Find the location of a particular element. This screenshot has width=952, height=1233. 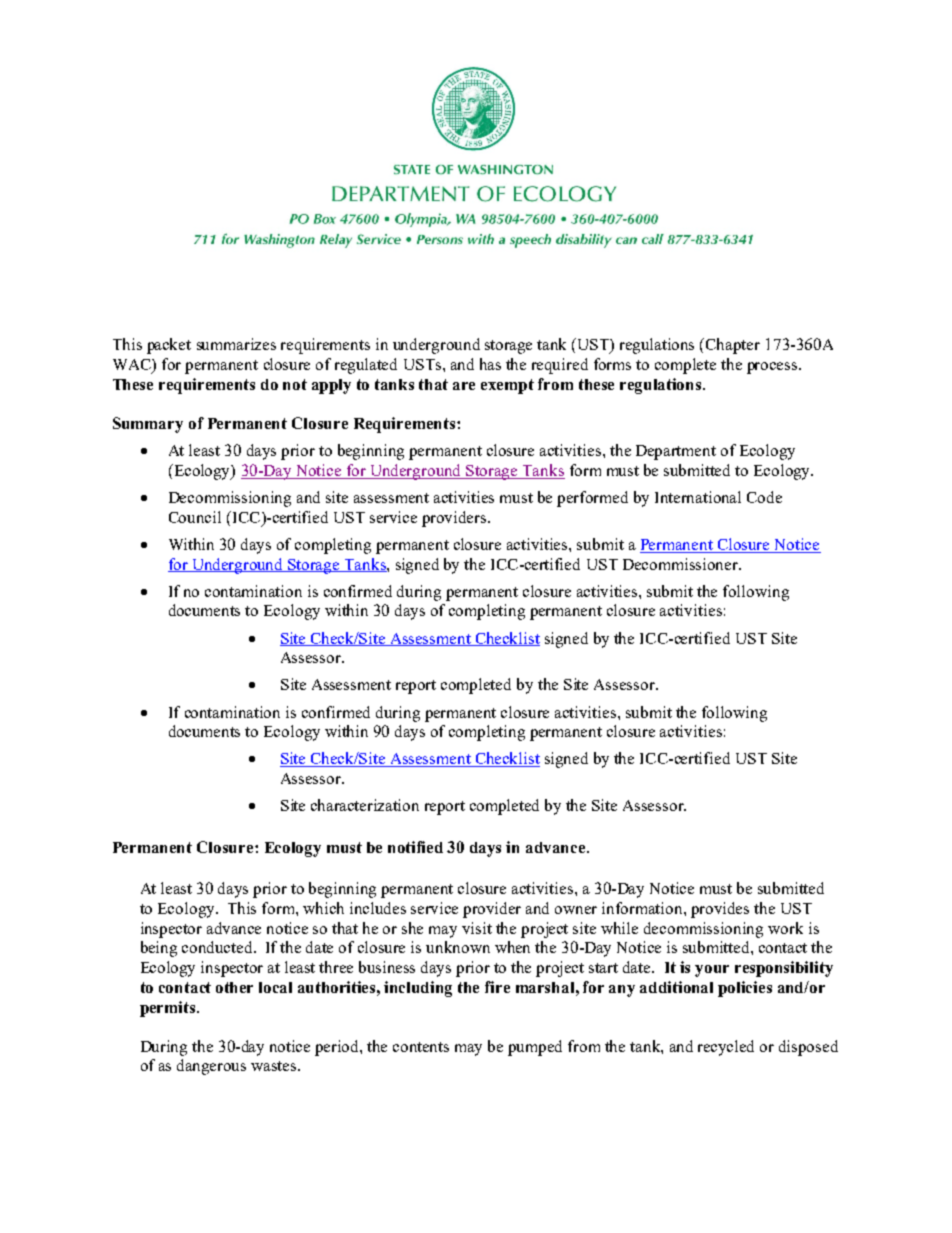

pumped is located at coordinates (535, 1048).
